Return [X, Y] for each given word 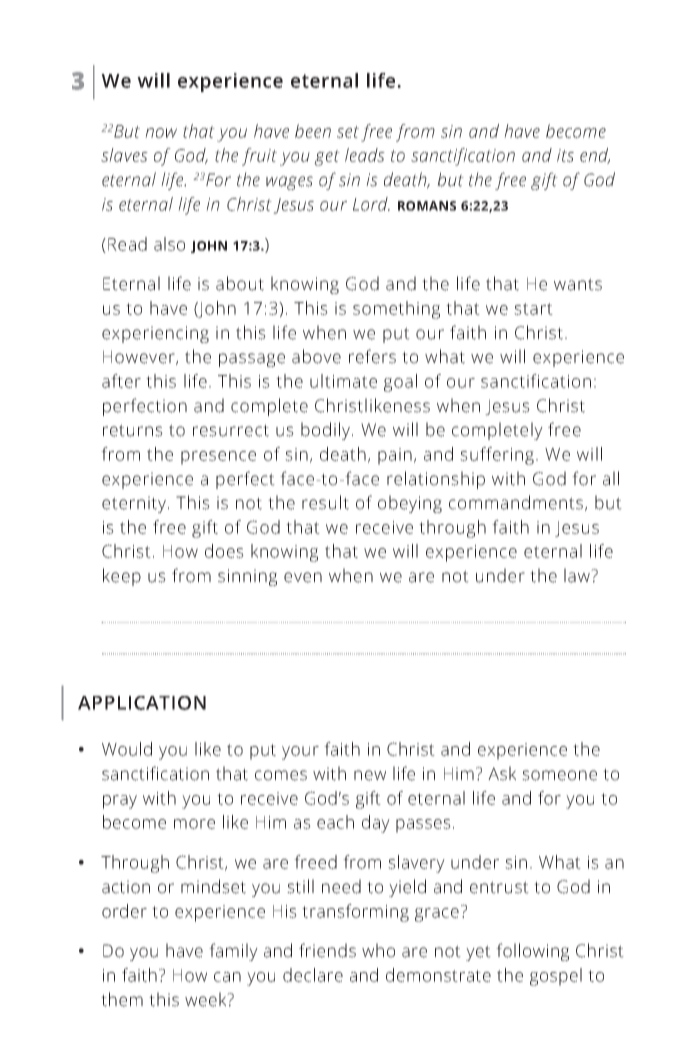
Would [127, 749]
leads [365, 155]
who [378, 950]
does [224, 551]
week [207, 999]
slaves [124, 155]
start [533, 309]
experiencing [155, 334]
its [565, 155]
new [370, 775]
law [578, 575]
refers [372, 356]
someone [559, 775]
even [303, 577]
